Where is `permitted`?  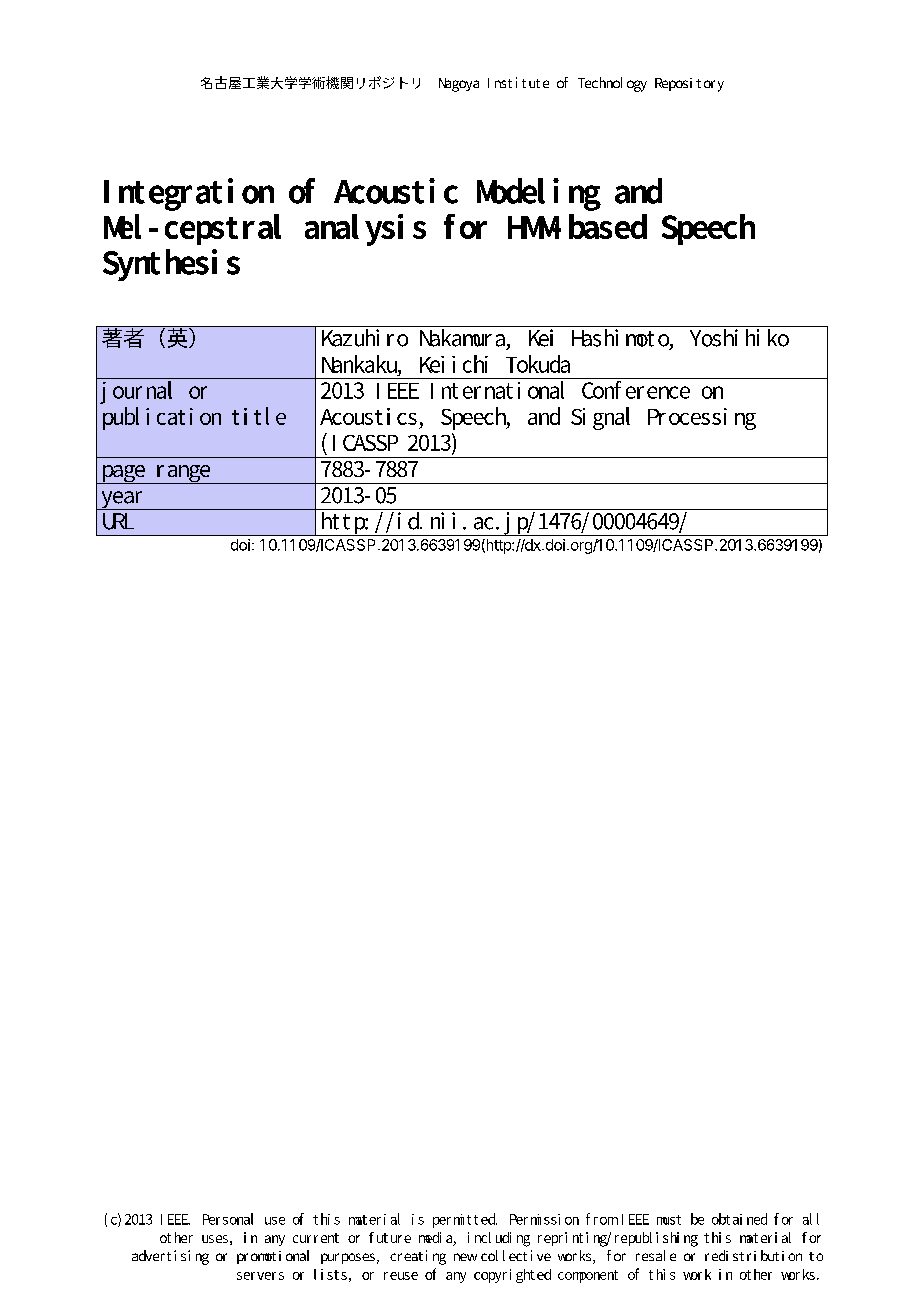
permitted is located at coordinates (465, 1220).
